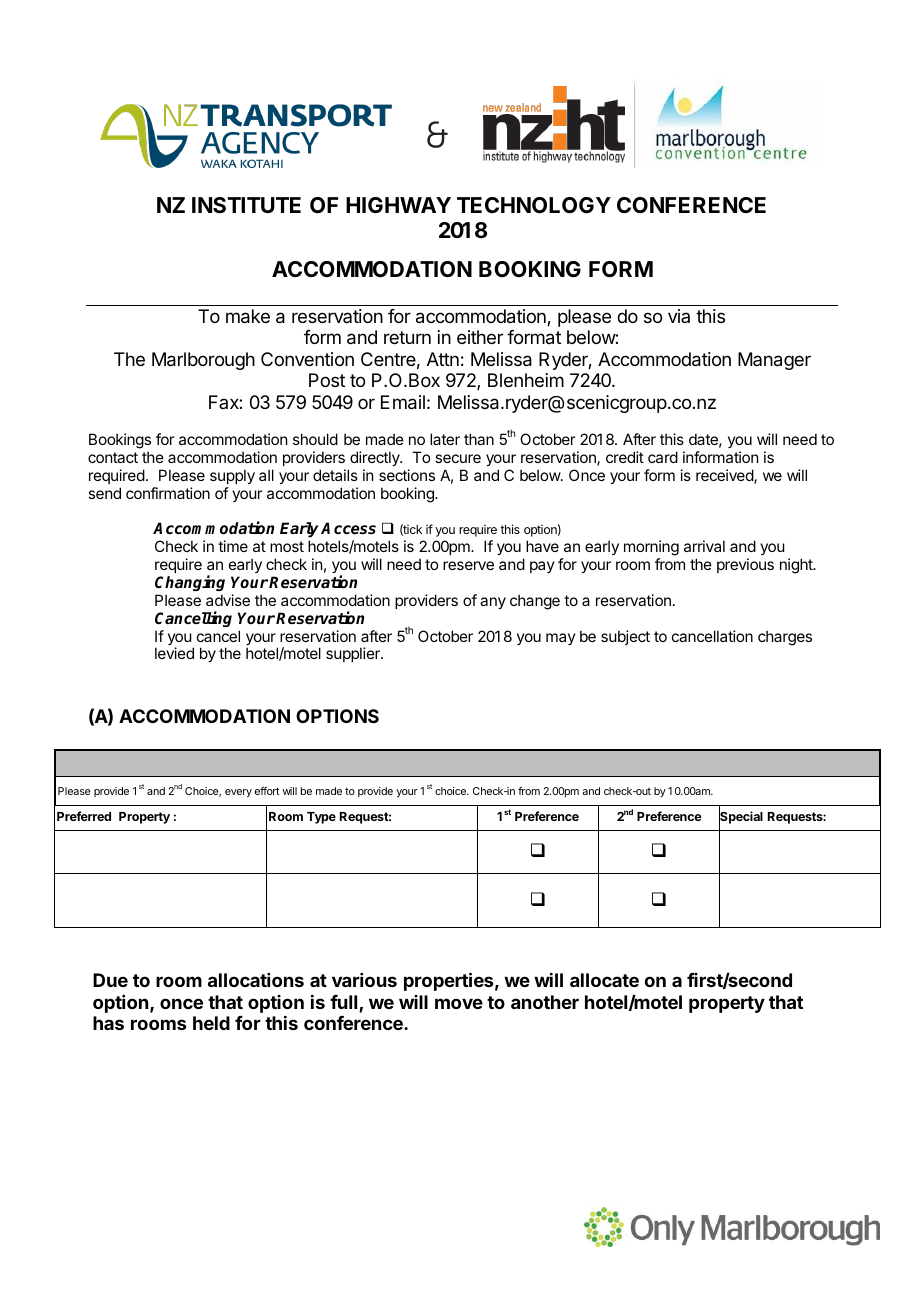 The width and height of the page is (924, 1308). What do you see at coordinates (321, 818) in the page?
I see `Type` at bounding box center [321, 818].
